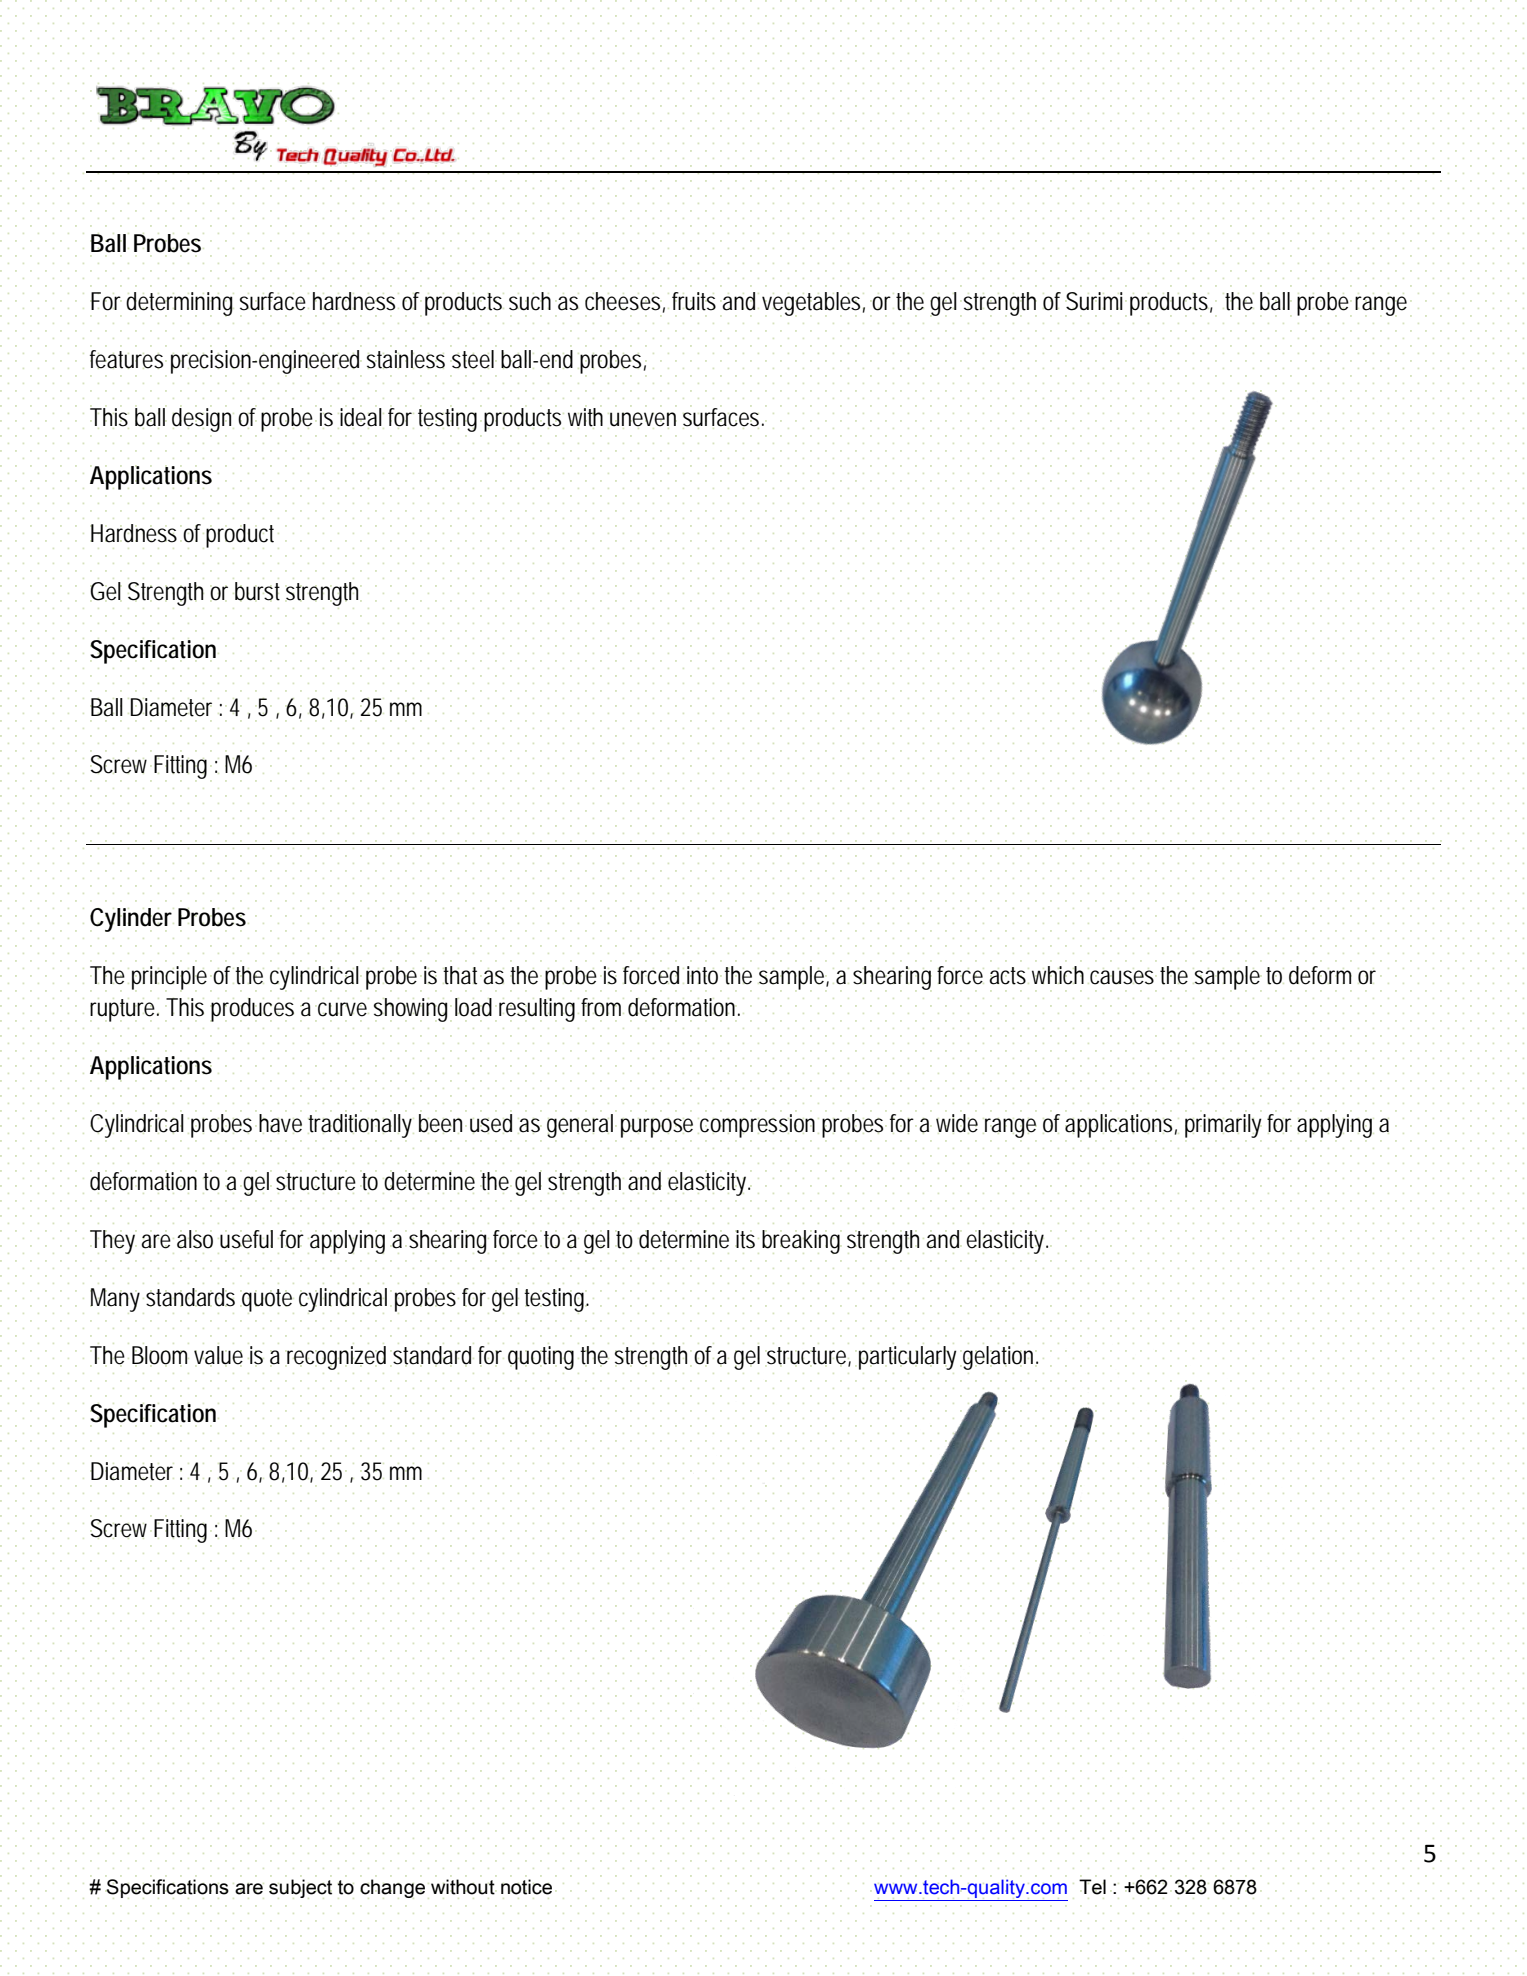 This screenshot has height=1976, width=1527. What do you see at coordinates (179, 304) in the screenshot?
I see `determining` at bounding box center [179, 304].
